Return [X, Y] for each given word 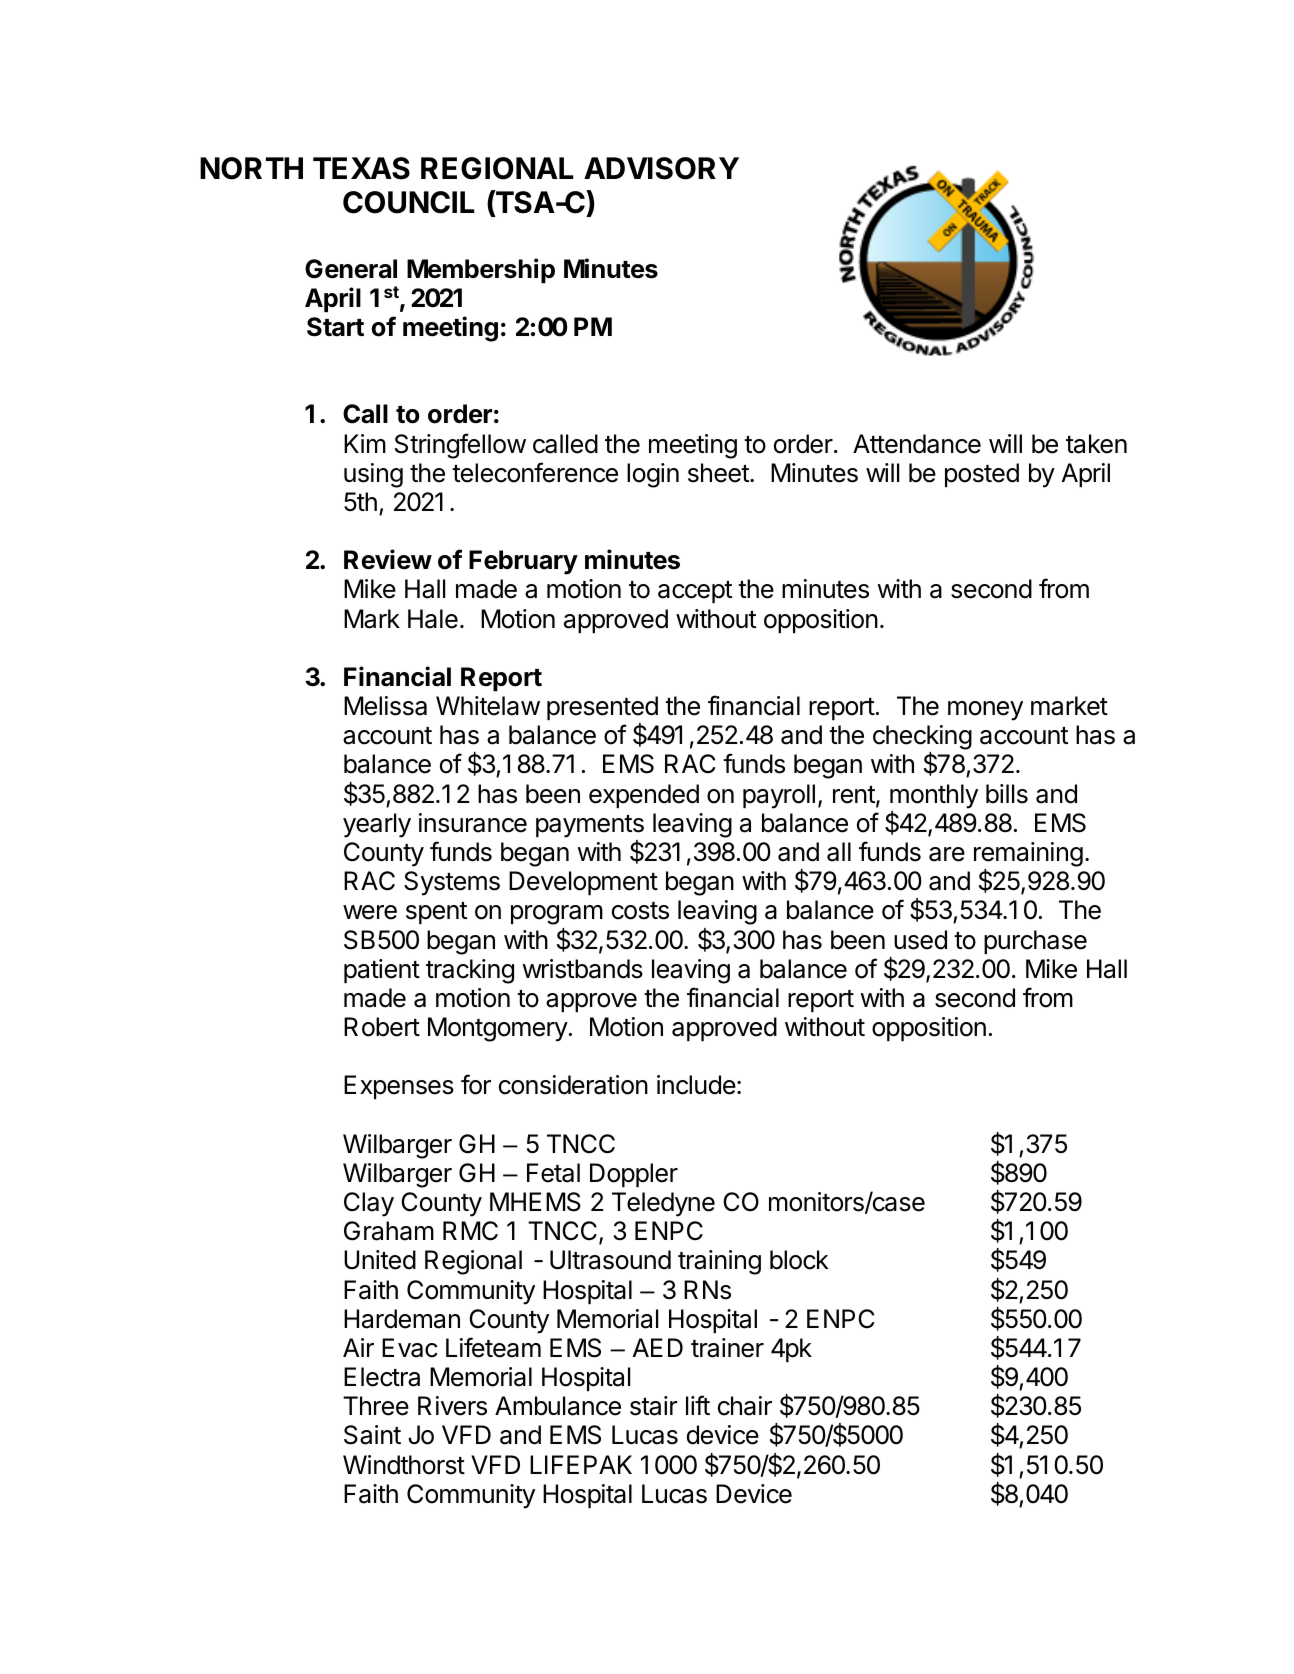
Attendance [917, 444]
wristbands [582, 969]
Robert [382, 1027]
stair [654, 1406]
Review [388, 559]
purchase [1035, 942]
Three [376, 1406]
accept [695, 592]
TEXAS [361, 168]
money [985, 711]
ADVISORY [661, 168]
